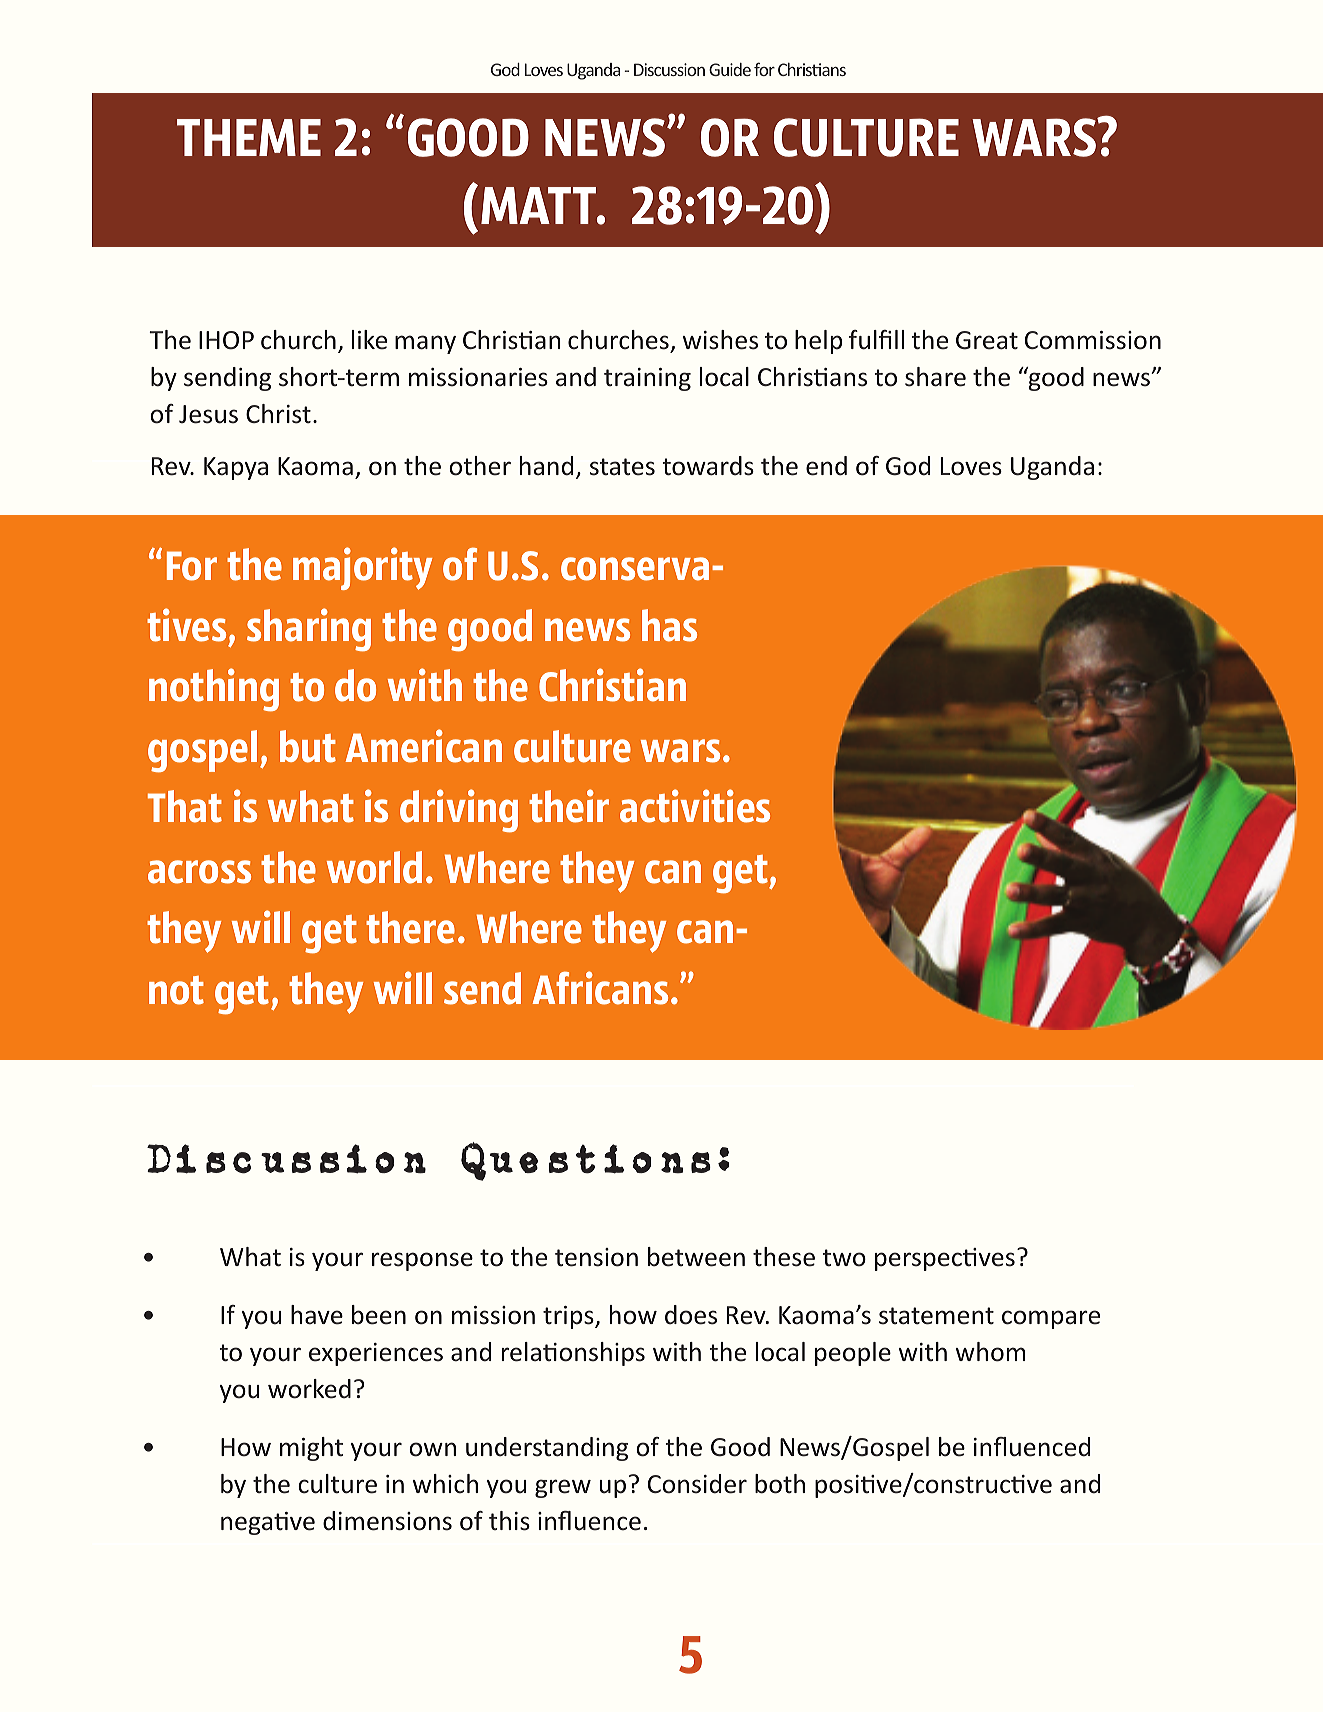  I want to click on Great, so click(987, 340).
